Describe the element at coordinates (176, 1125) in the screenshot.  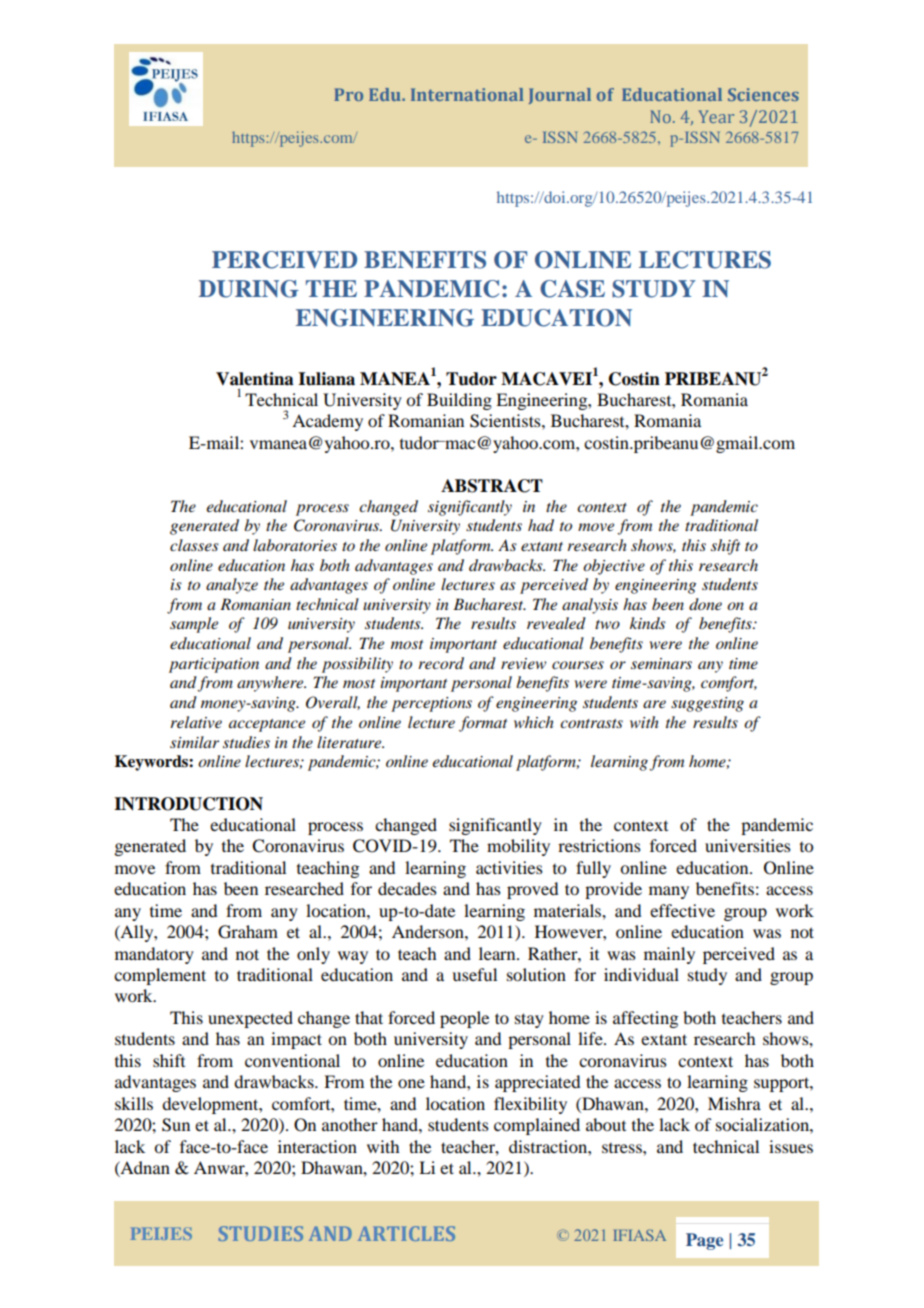
I see `Sun` at that location.
